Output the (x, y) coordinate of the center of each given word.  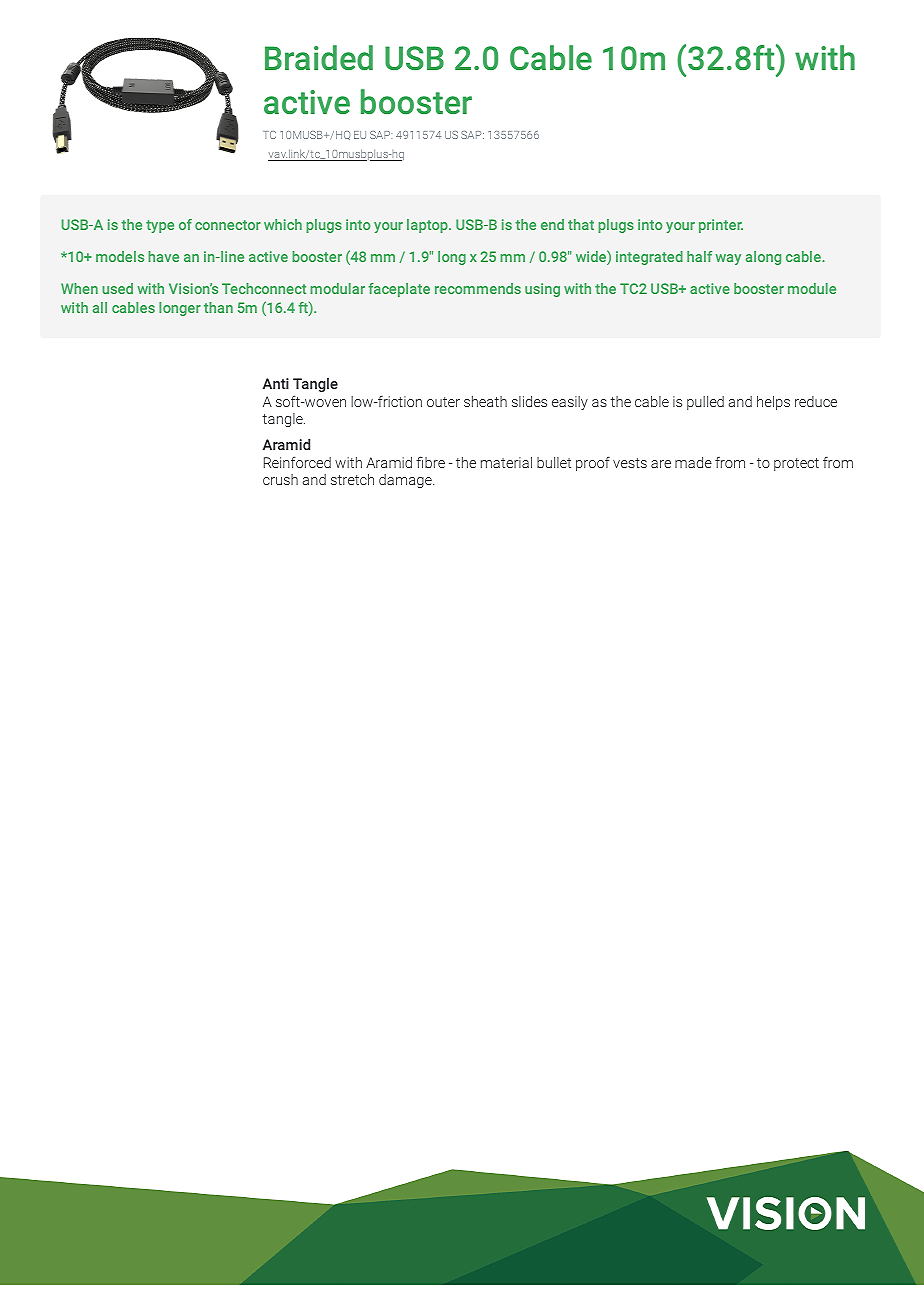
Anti (276, 383)
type (160, 226)
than (218, 307)
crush (280, 479)
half (699, 256)
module (812, 288)
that (581, 224)
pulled (705, 403)
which (283, 224)
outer (443, 402)
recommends (478, 288)
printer (721, 226)
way (728, 259)
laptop (428, 226)
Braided (319, 57)
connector (228, 225)
